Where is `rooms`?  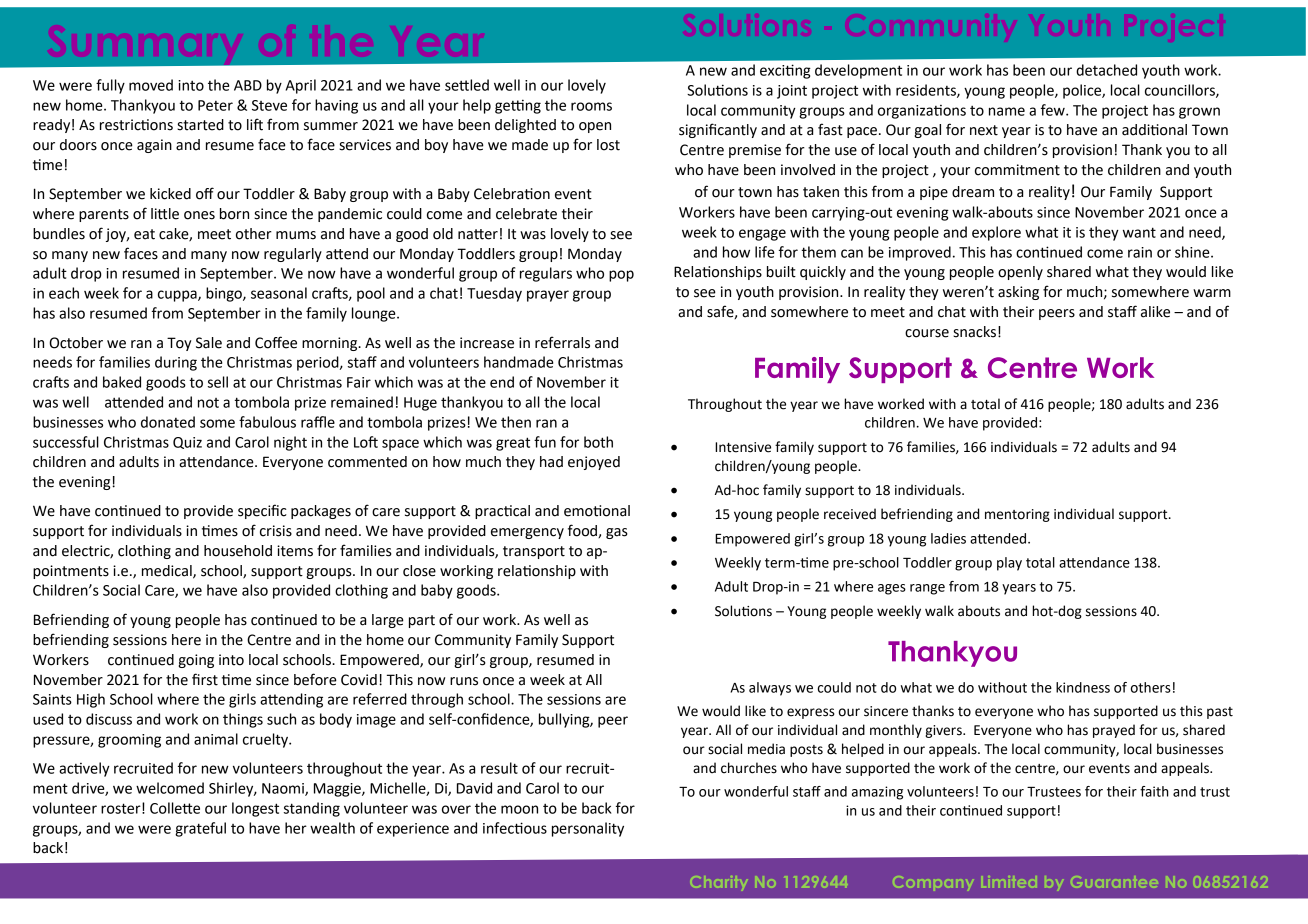
rooms is located at coordinates (591, 106).
